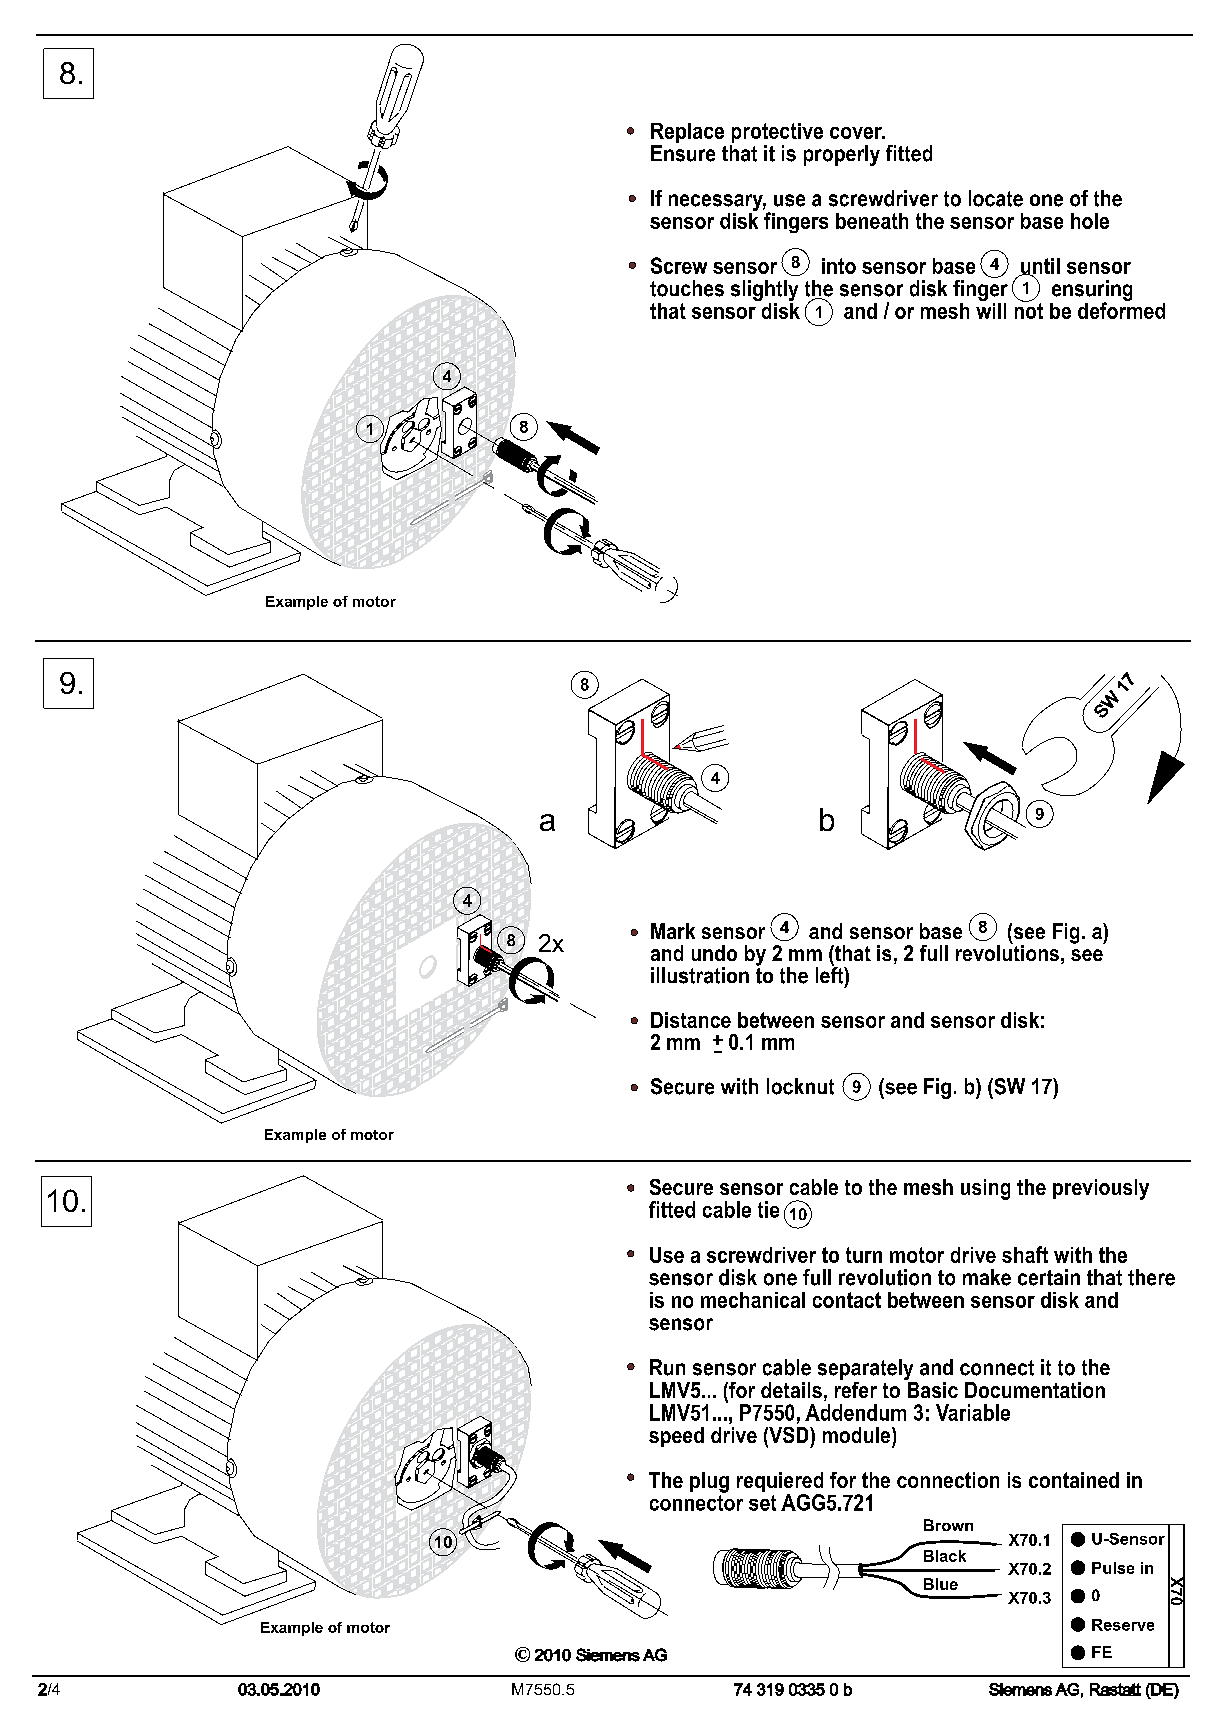  What do you see at coordinates (764, 292) in the document?
I see `slightly` at bounding box center [764, 292].
